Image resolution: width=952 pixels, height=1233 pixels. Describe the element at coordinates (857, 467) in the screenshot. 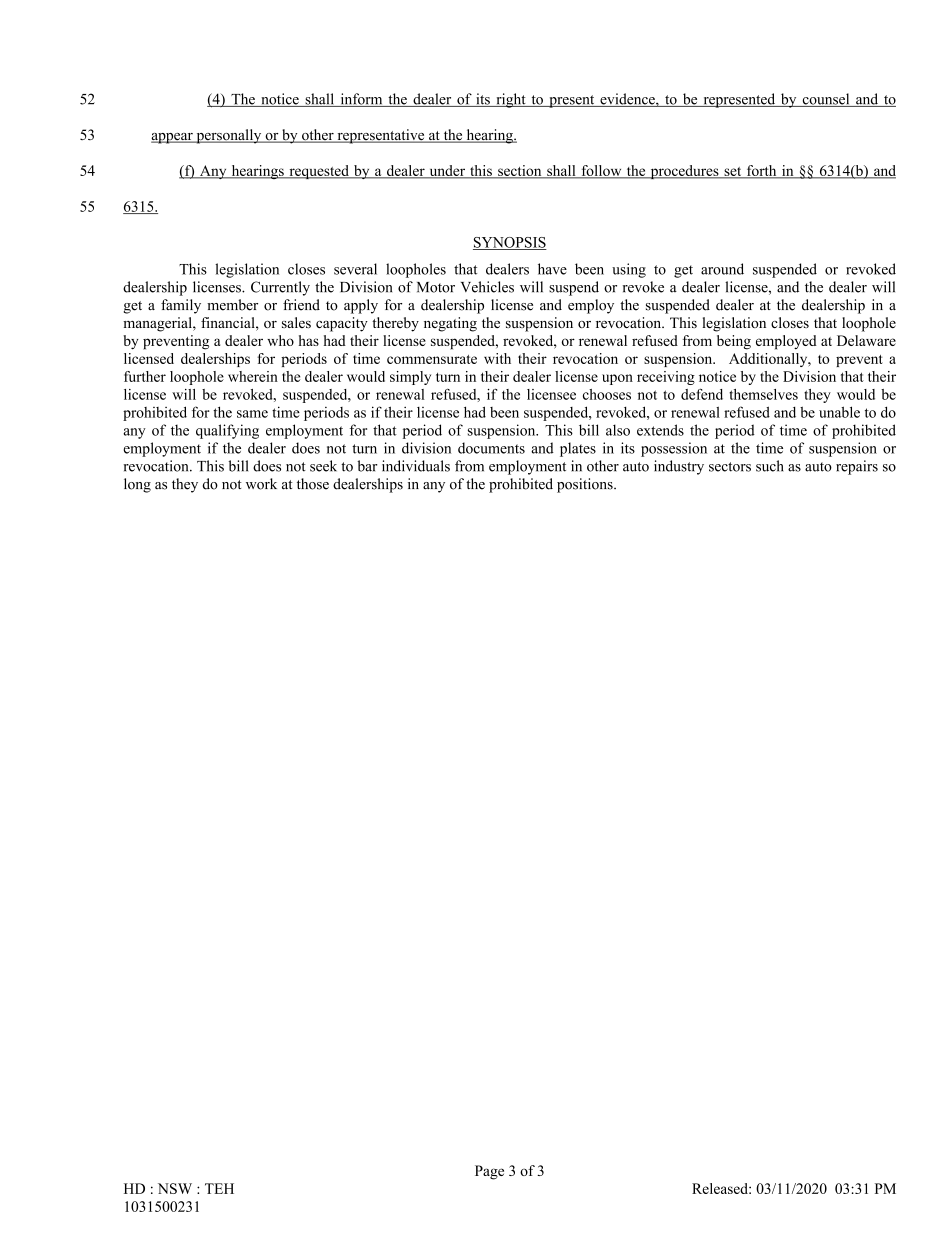

I see `repairs` at that location.
